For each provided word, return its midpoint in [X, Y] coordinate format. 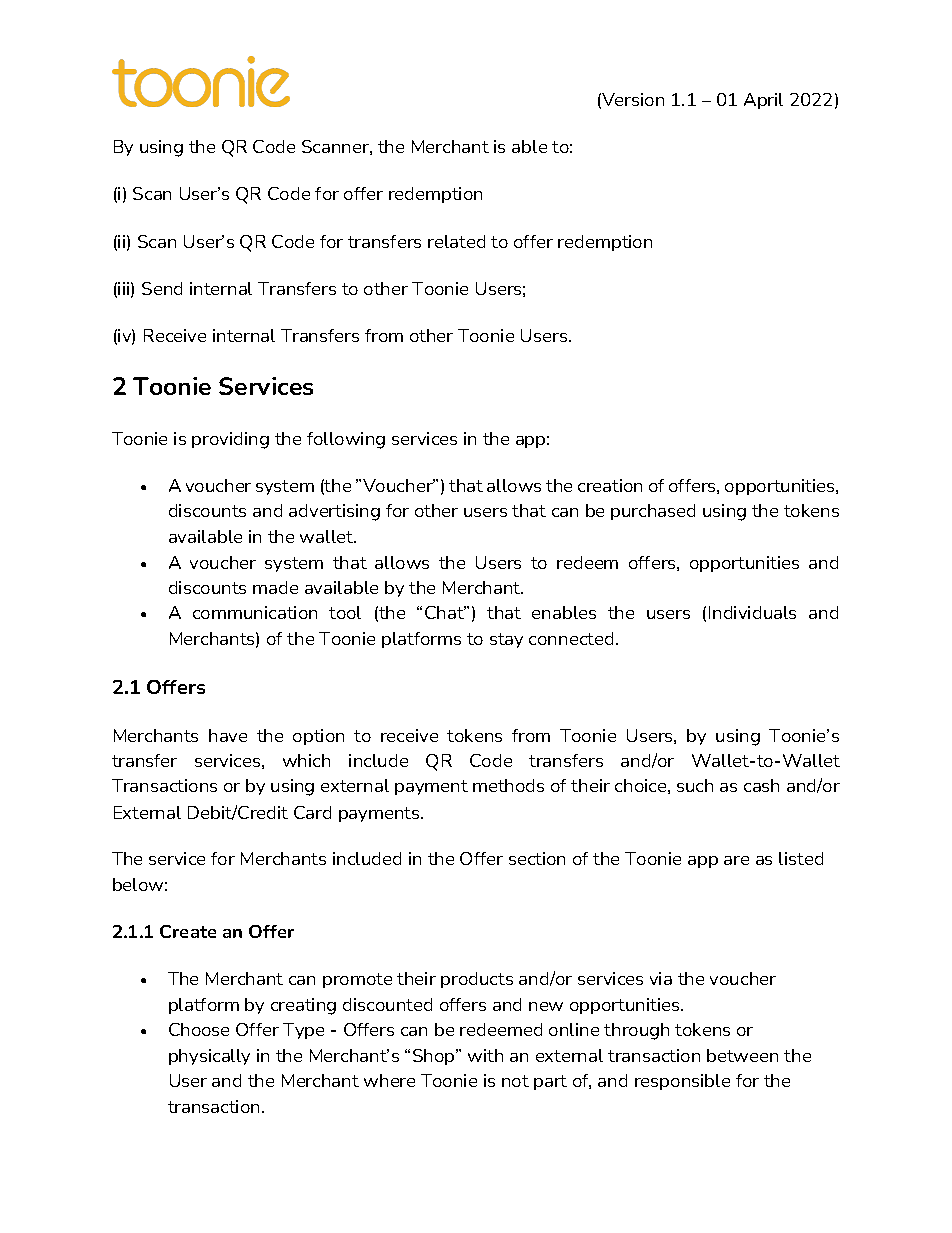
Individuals [752, 612]
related [456, 241]
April [763, 101]
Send [162, 288]
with [485, 1055]
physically [209, 1057]
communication [255, 612]
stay [506, 640]
